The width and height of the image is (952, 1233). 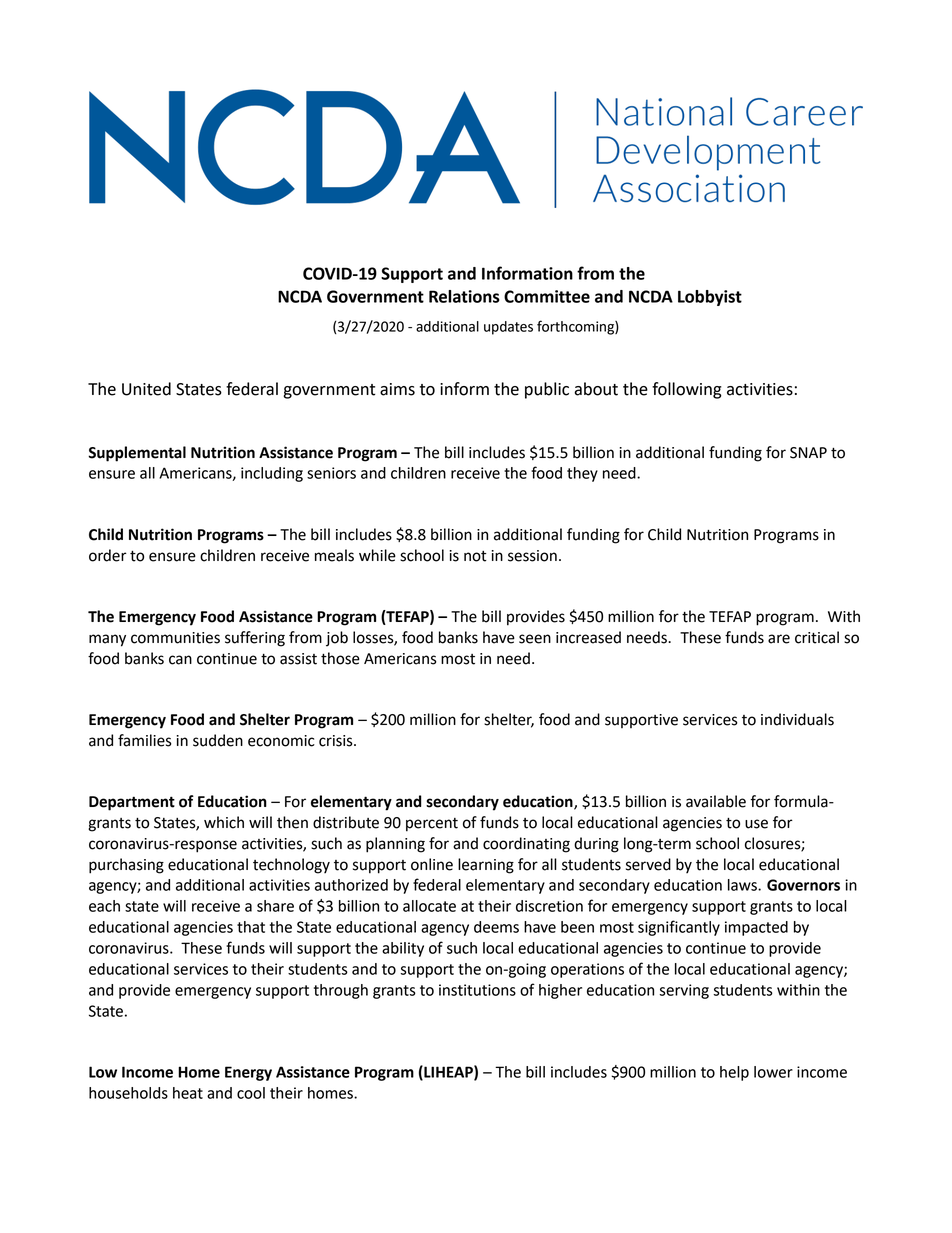 What do you see at coordinates (808, 453) in the image?
I see `SNAP` at bounding box center [808, 453].
